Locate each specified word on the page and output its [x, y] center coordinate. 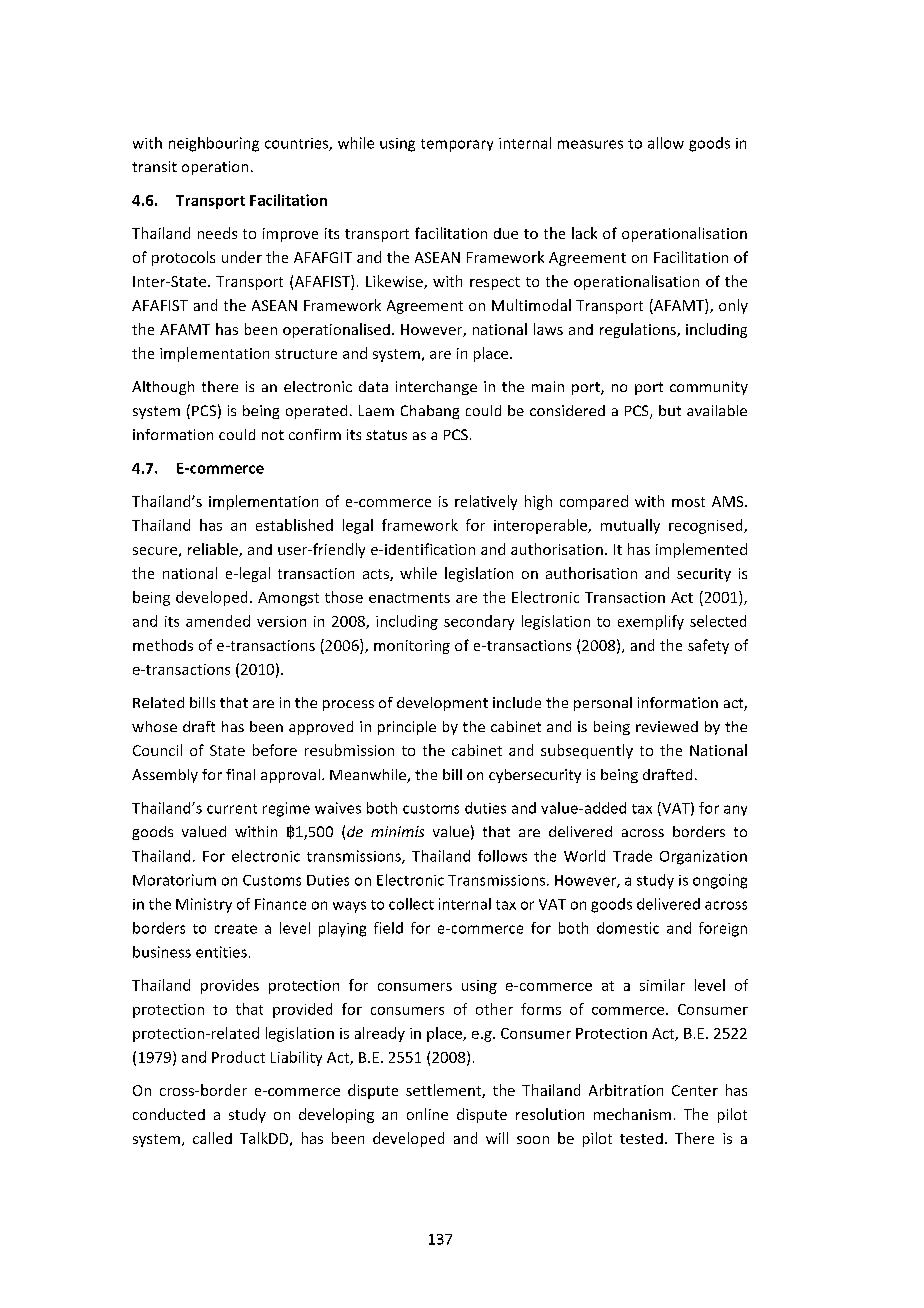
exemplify [651, 622]
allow [666, 143]
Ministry [204, 905]
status [386, 435]
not [273, 435]
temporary [457, 145]
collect [411, 904]
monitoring [412, 647]
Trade [632, 856]
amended [218, 621]
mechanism [632, 1114]
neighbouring [214, 144]
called [212, 1138]
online [427, 1114]
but [670, 410]
